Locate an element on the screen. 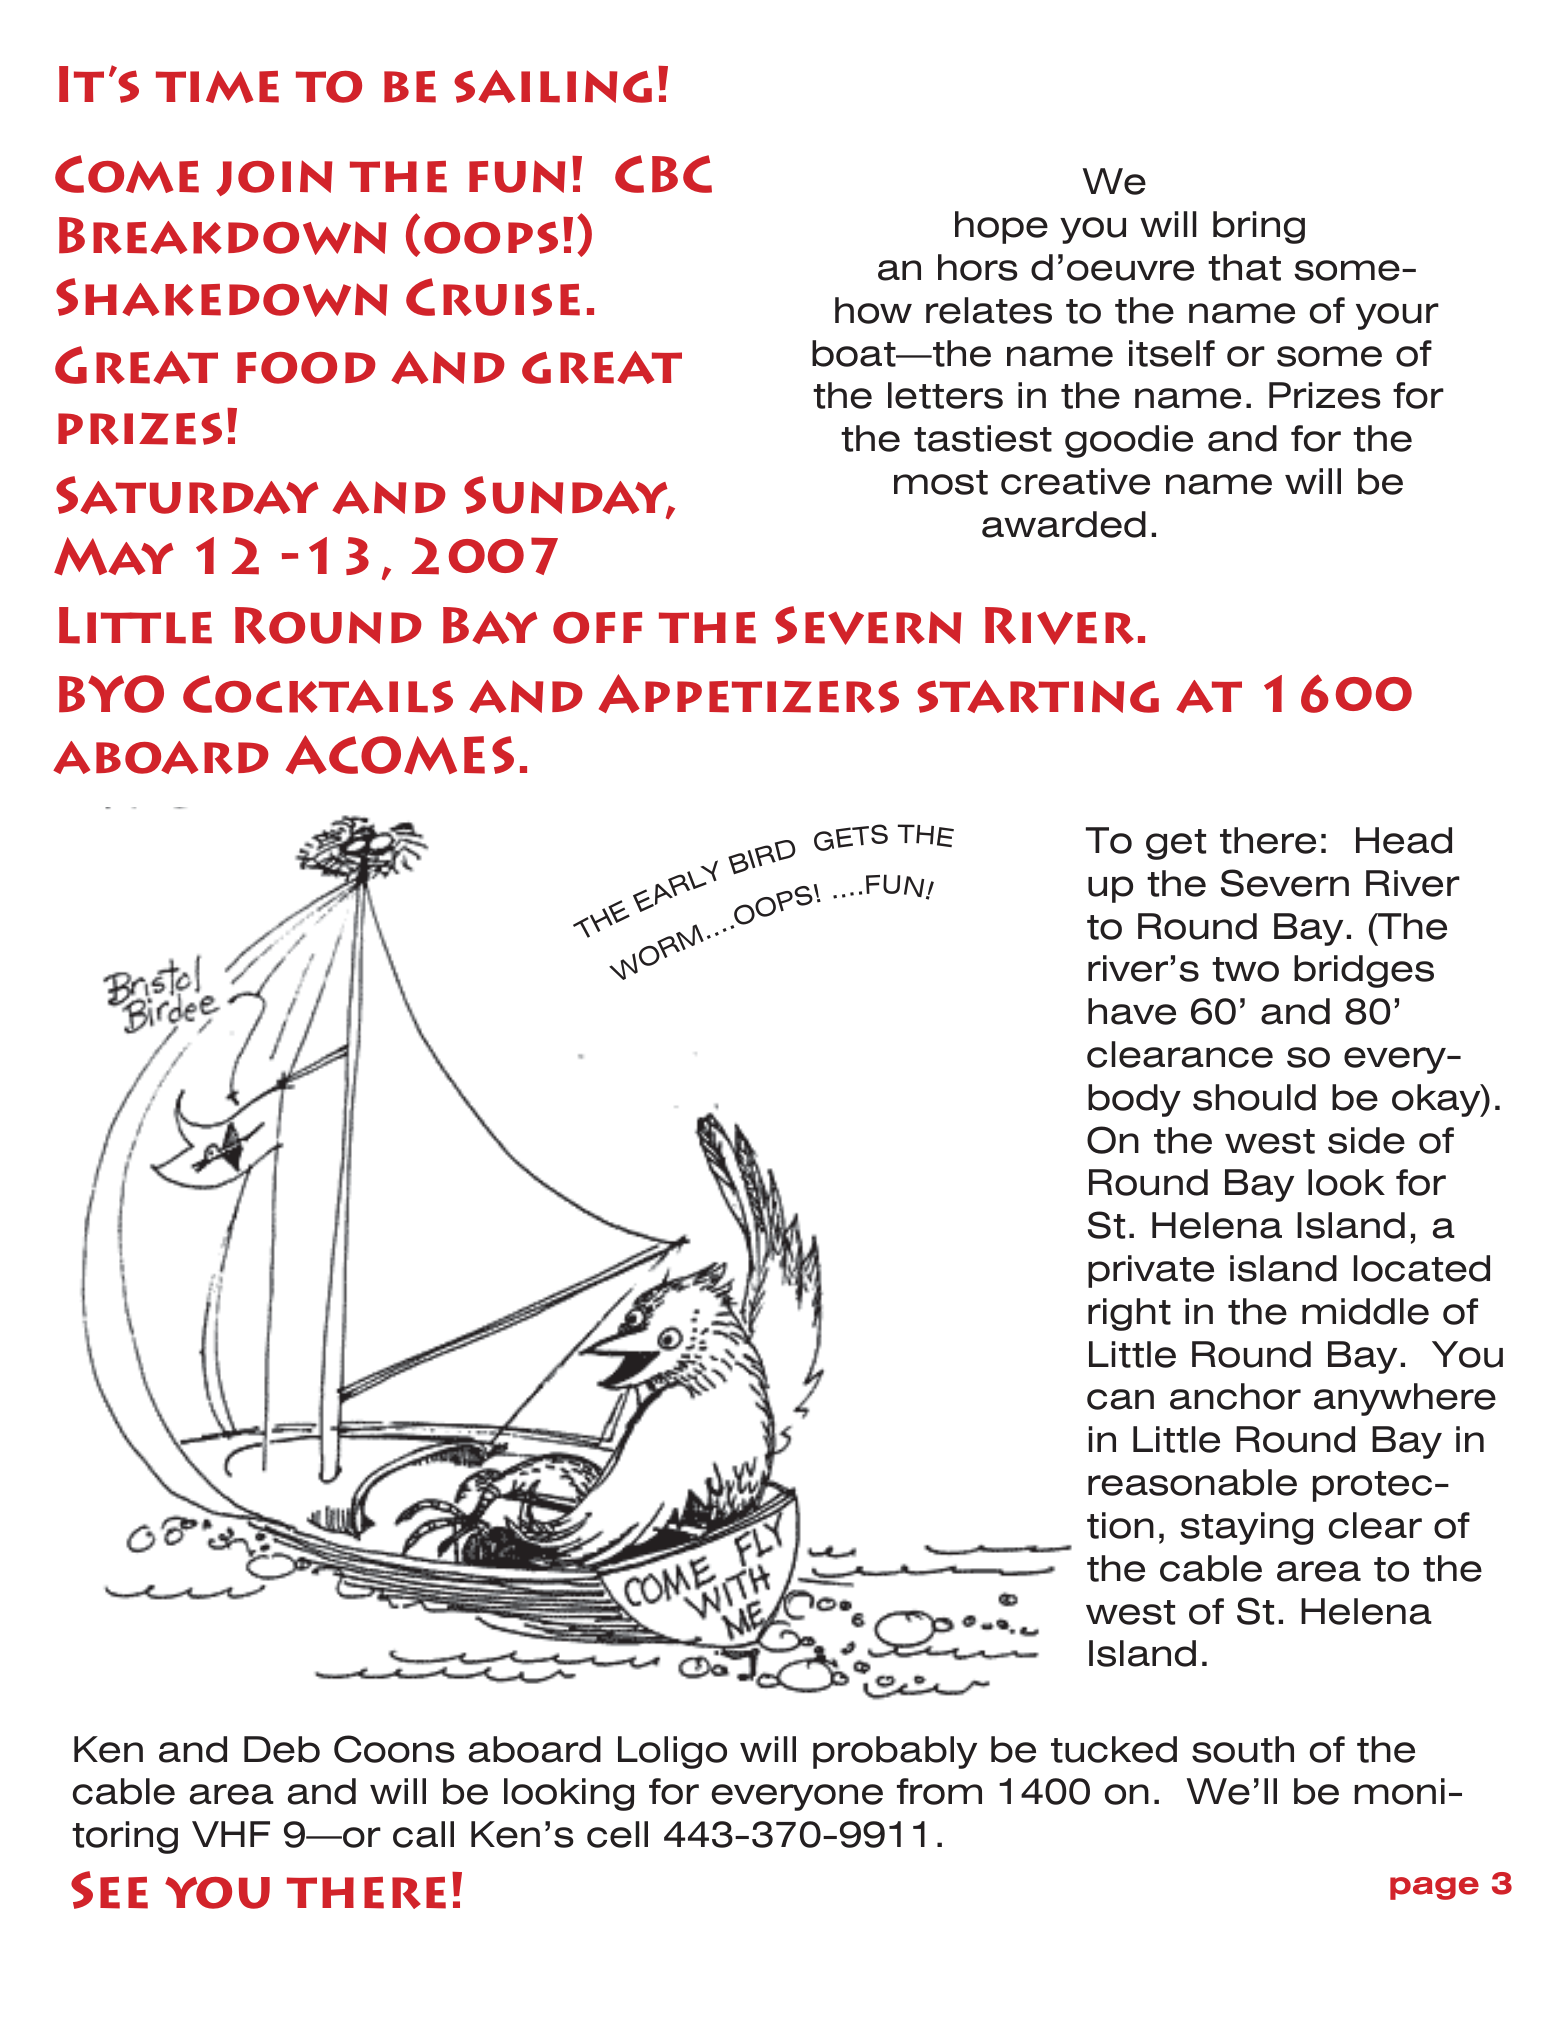 Image resolution: width=1559 pixels, height=2018 pixels. hope is located at coordinates (1001, 227).
